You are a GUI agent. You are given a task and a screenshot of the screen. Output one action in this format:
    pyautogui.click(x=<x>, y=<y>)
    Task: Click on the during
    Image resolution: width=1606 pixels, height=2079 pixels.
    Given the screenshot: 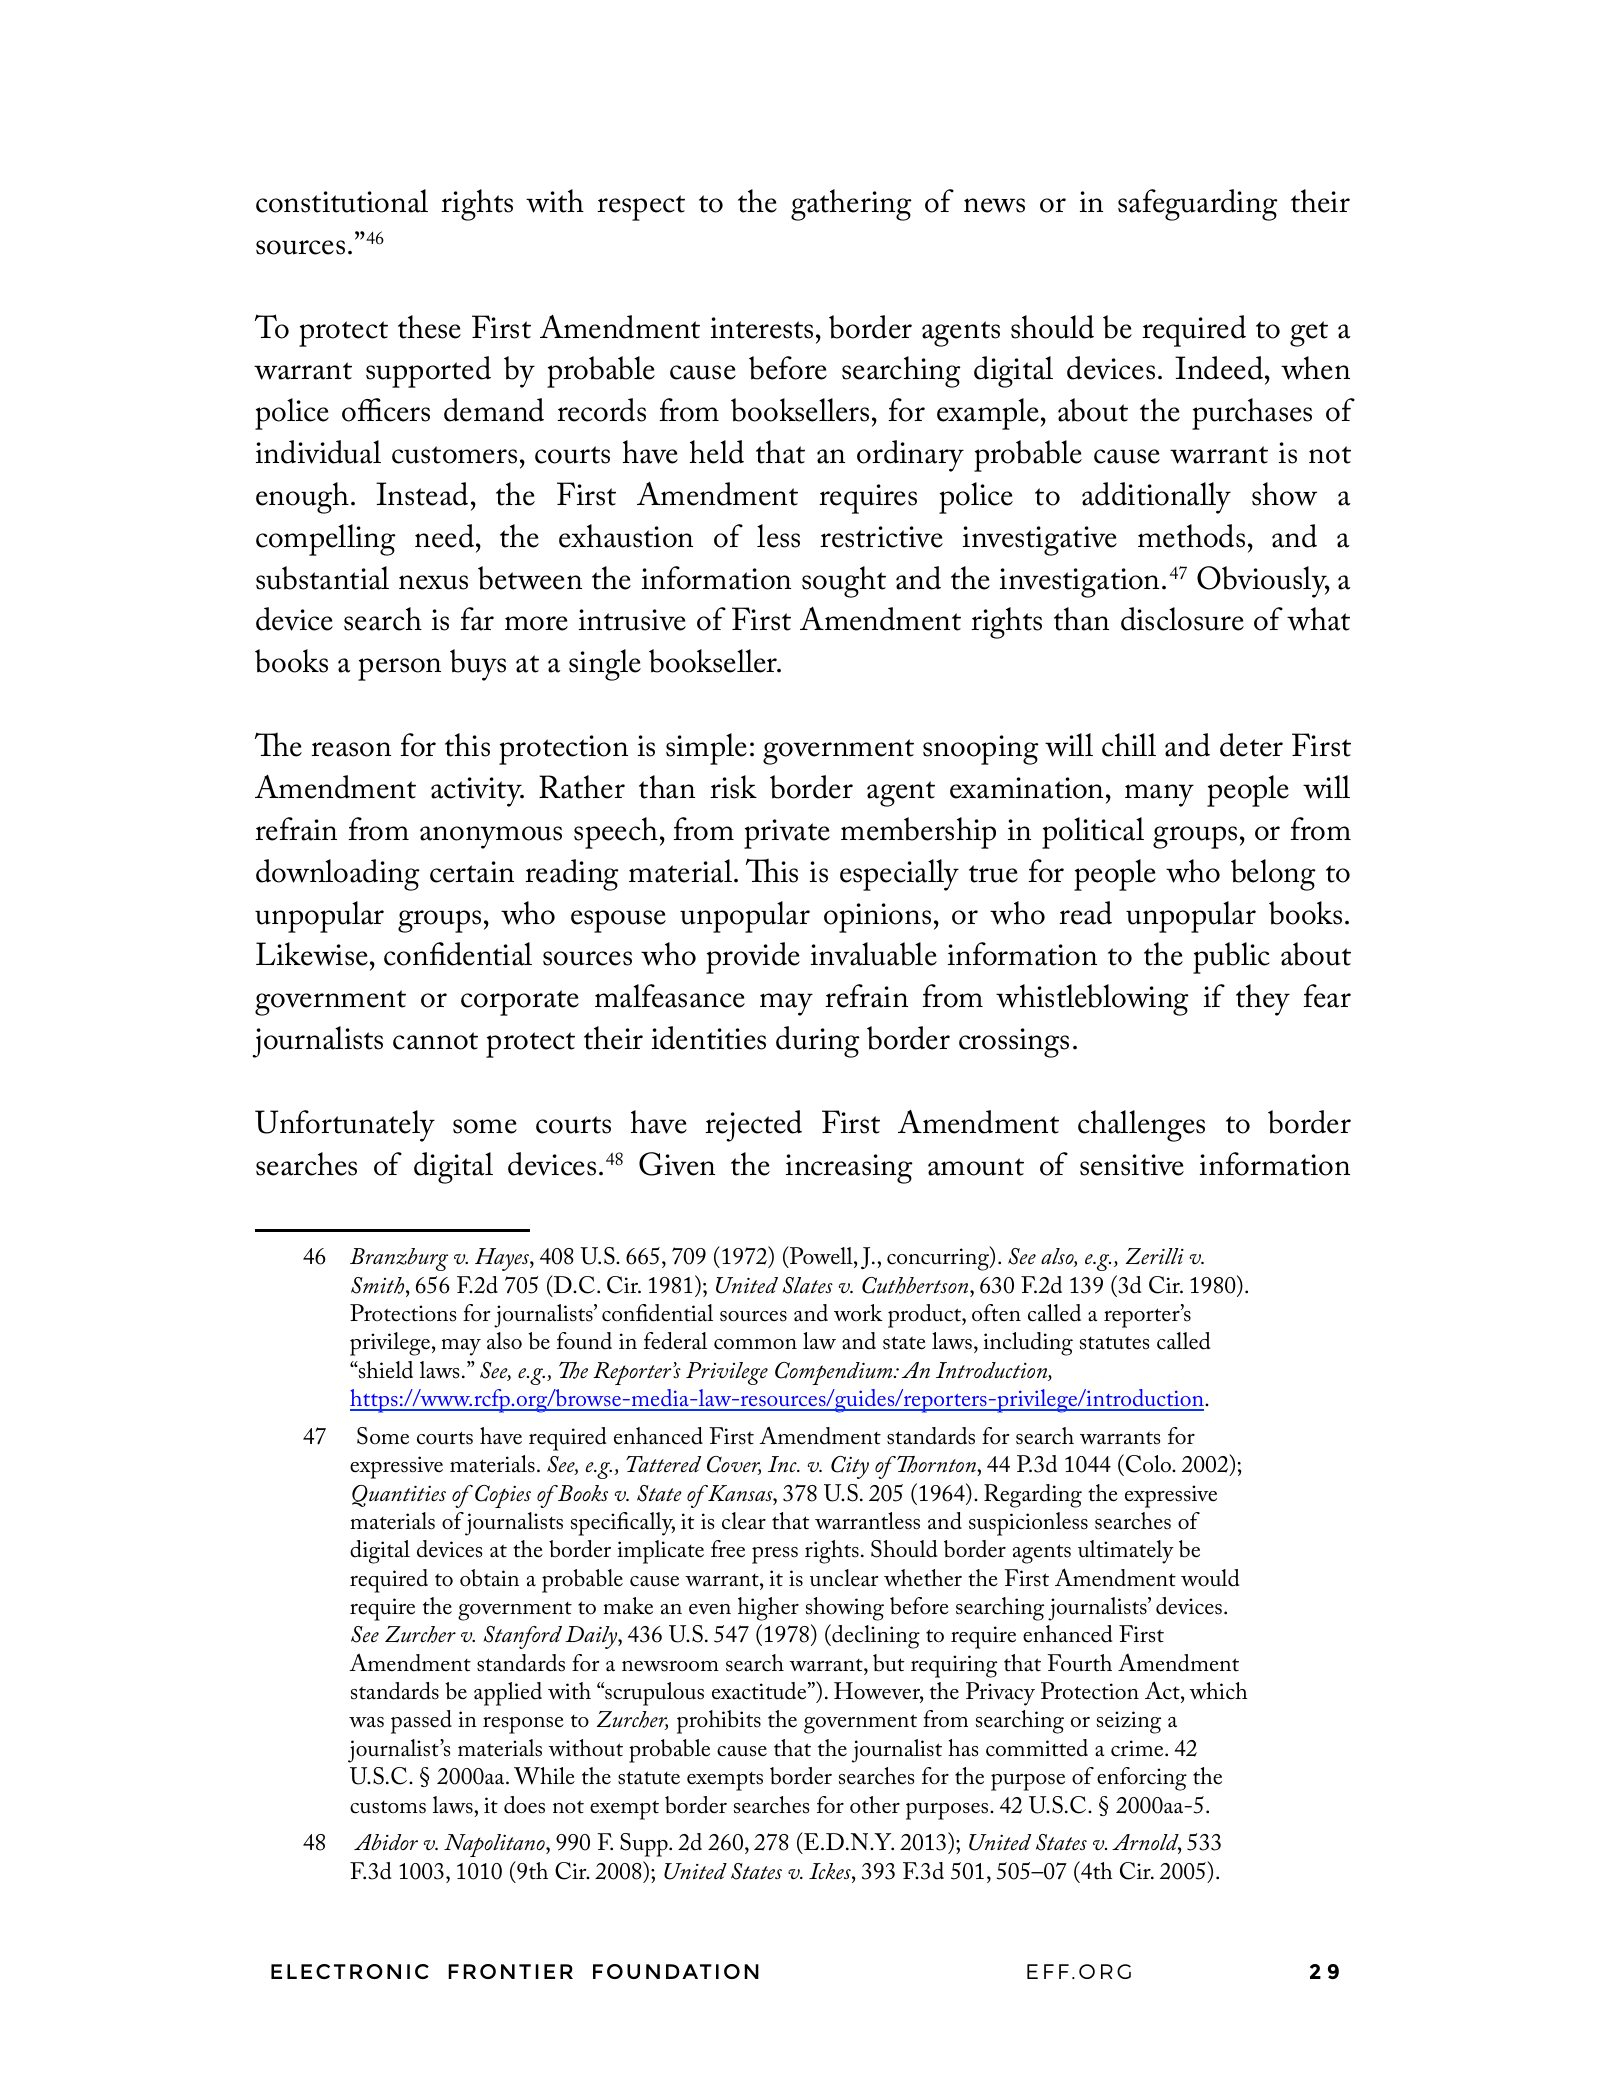 What is the action you would take?
    pyautogui.click(x=818, y=1042)
